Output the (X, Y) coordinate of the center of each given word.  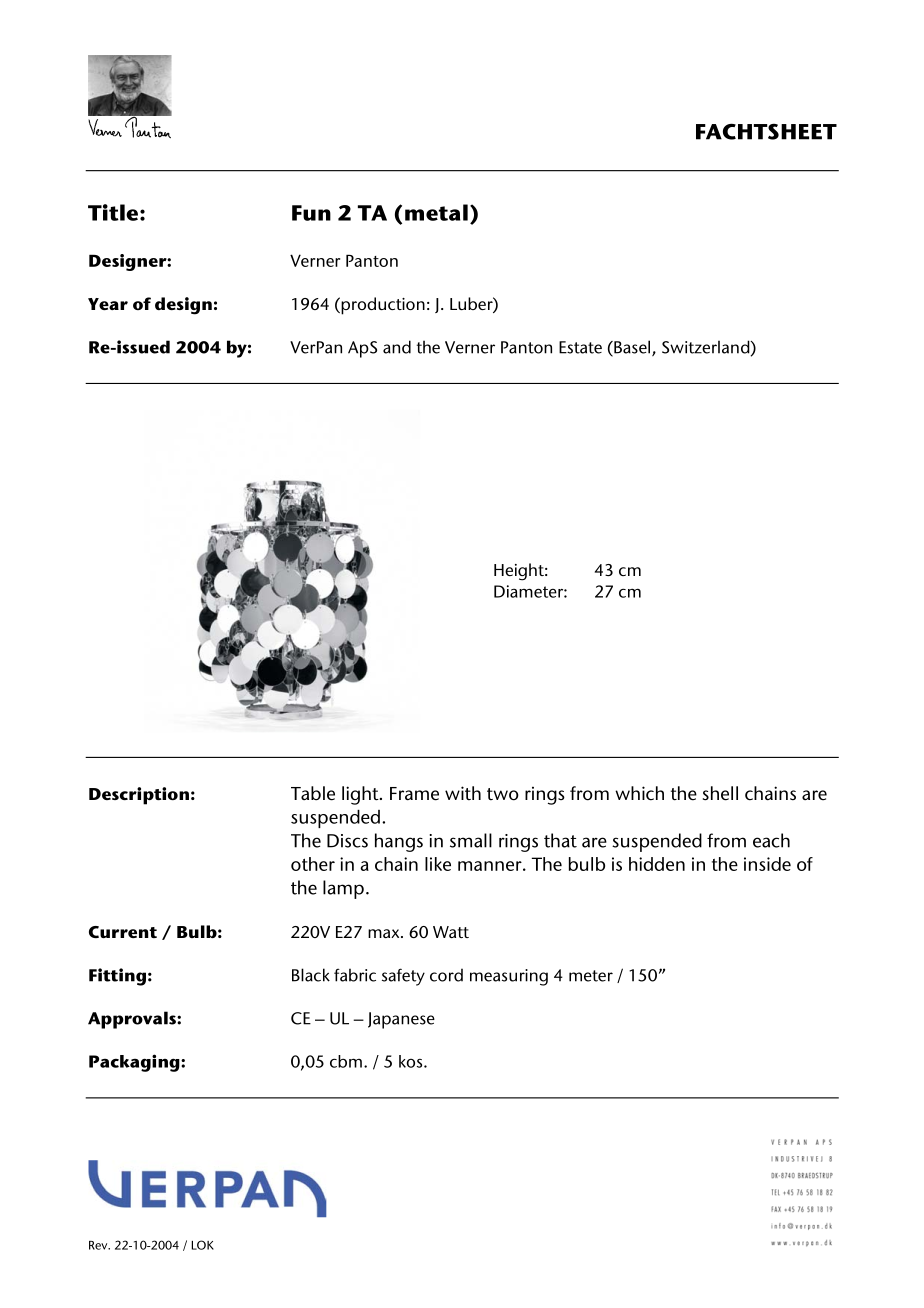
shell (720, 793)
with (463, 793)
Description (139, 796)
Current (123, 932)
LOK (202, 1245)
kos (412, 1061)
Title (113, 212)
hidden (657, 864)
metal (436, 212)
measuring (509, 977)
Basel (632, 348)
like (438, 864)
